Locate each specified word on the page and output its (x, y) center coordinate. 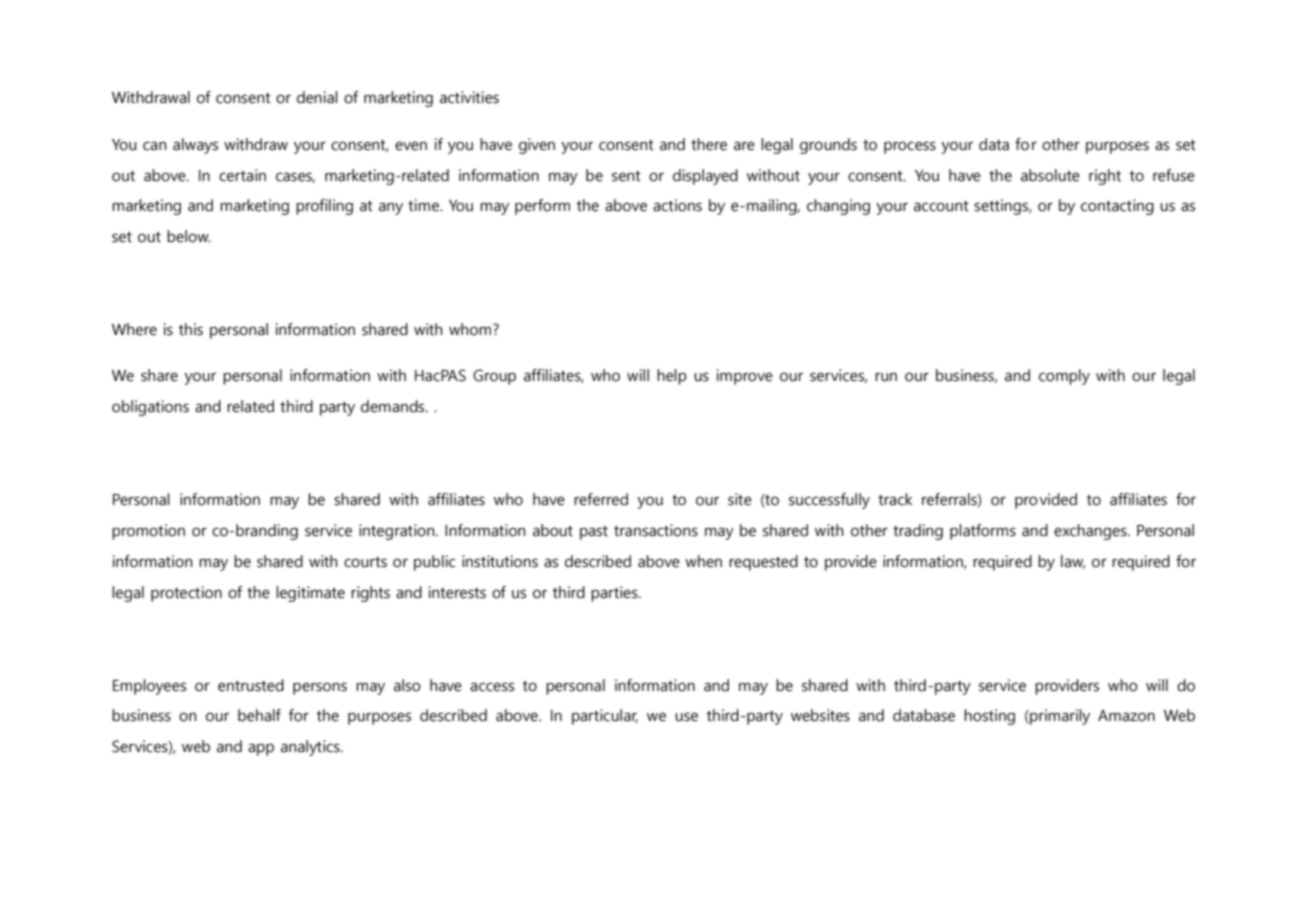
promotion (148, 532)
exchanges (1091, 532)
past (594, 533)
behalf (259, 715)
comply (1064, 377)
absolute (1050, 175)
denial (317, 97)
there (709, 144)
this (190, 329)
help (672, 377)
